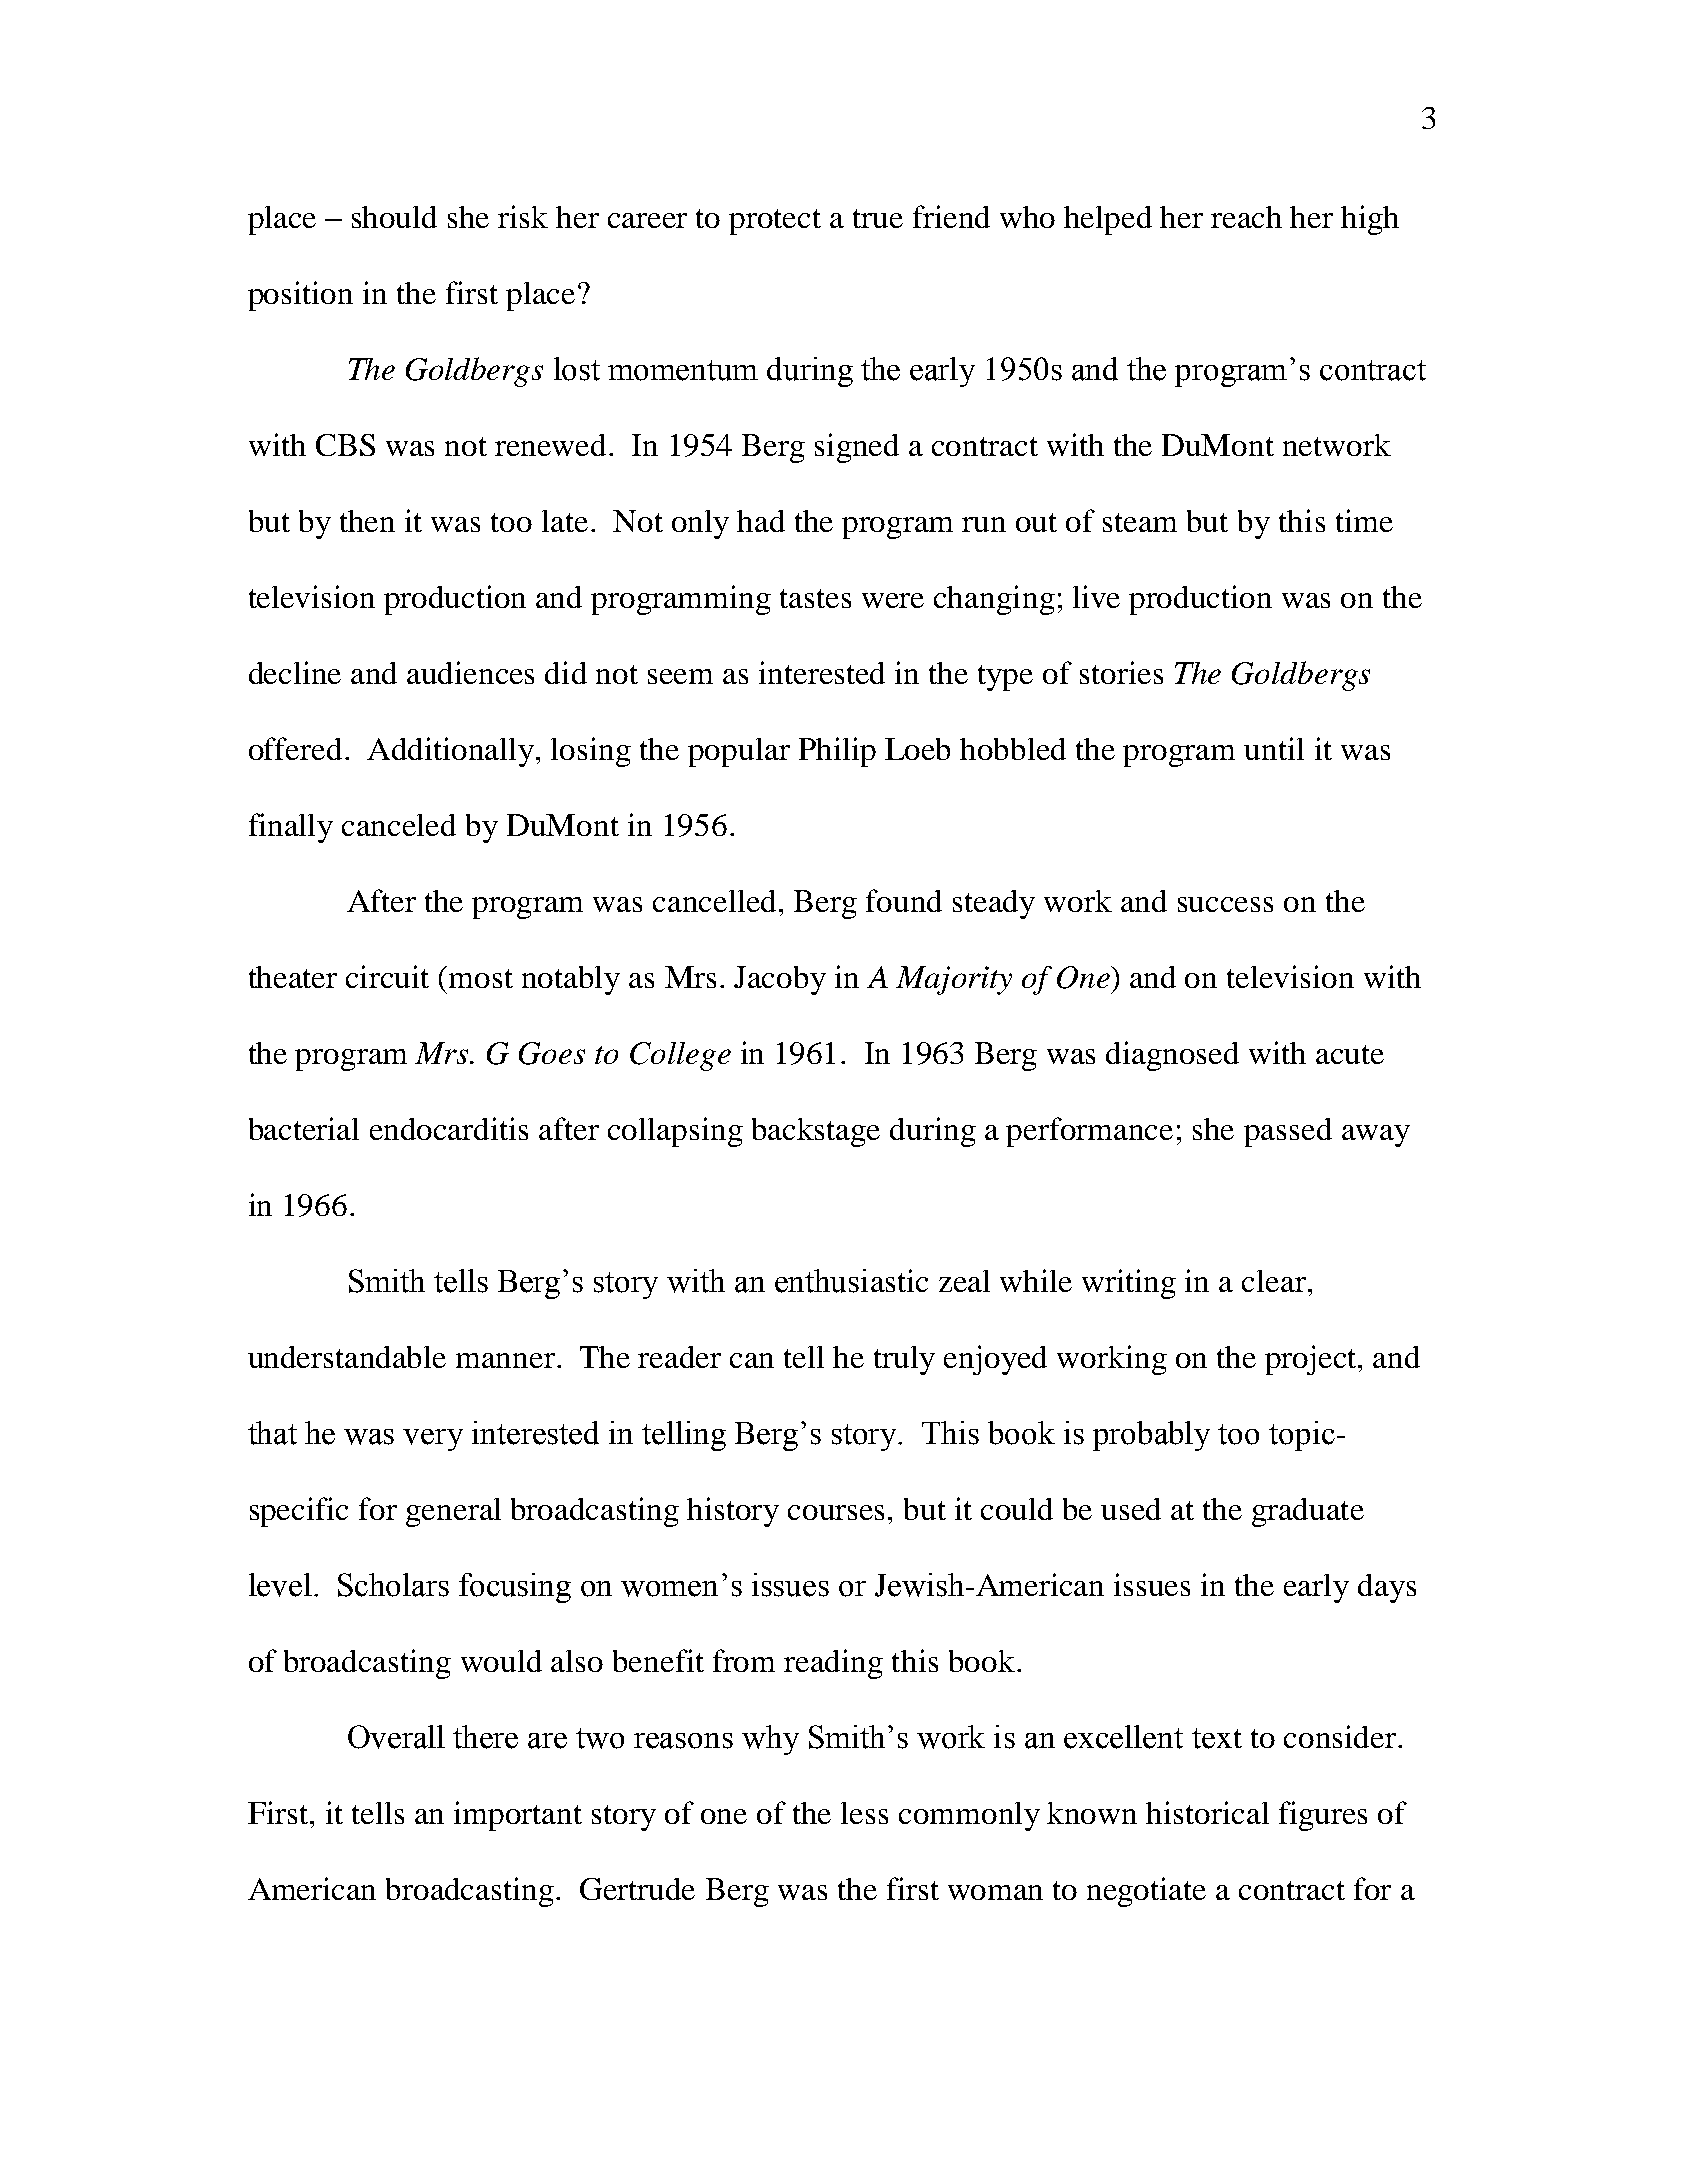  I want to click on less, so click(864, 1813).
